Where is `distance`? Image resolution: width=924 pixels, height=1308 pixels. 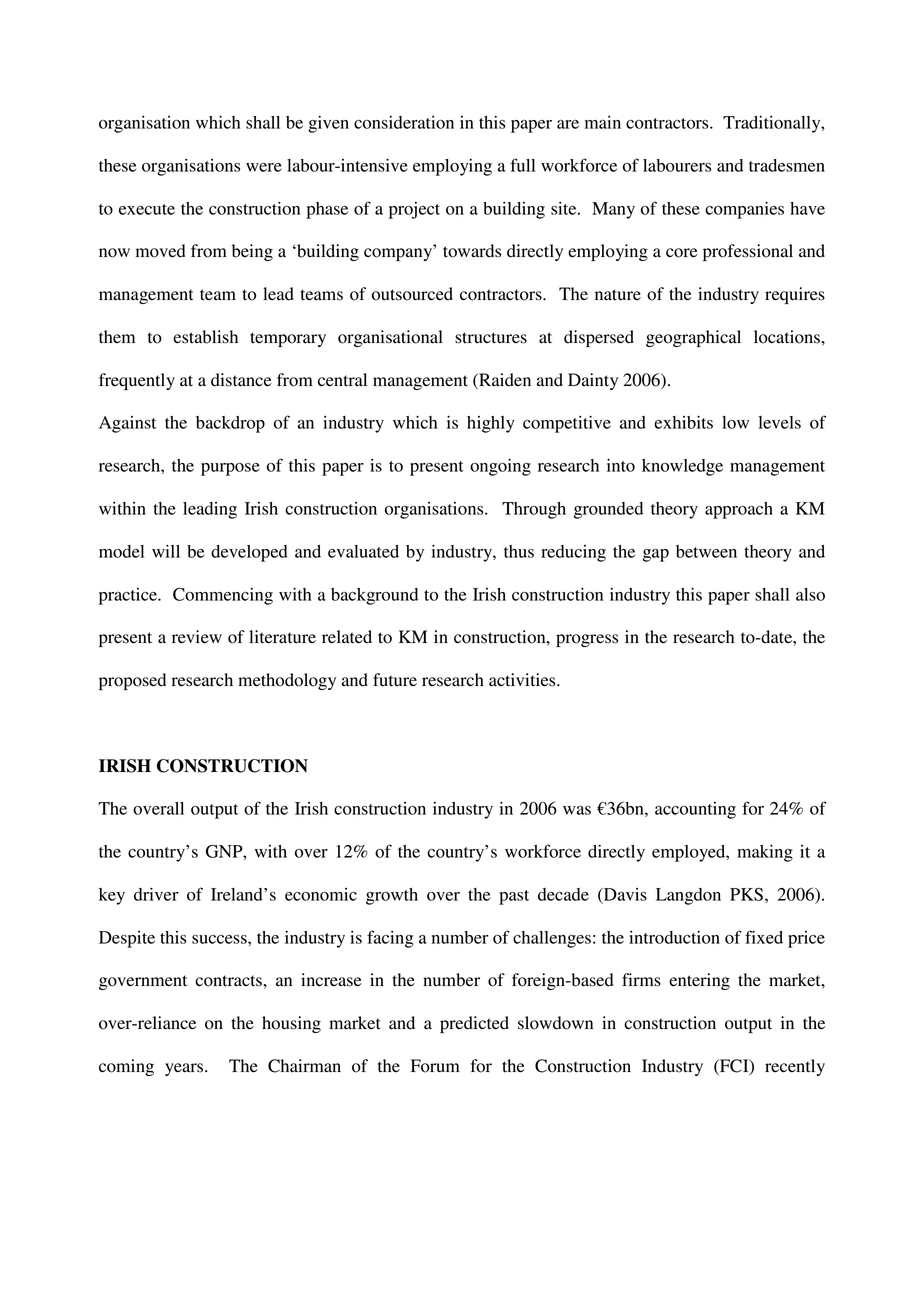 distance is located at coordinates (241, 380).
